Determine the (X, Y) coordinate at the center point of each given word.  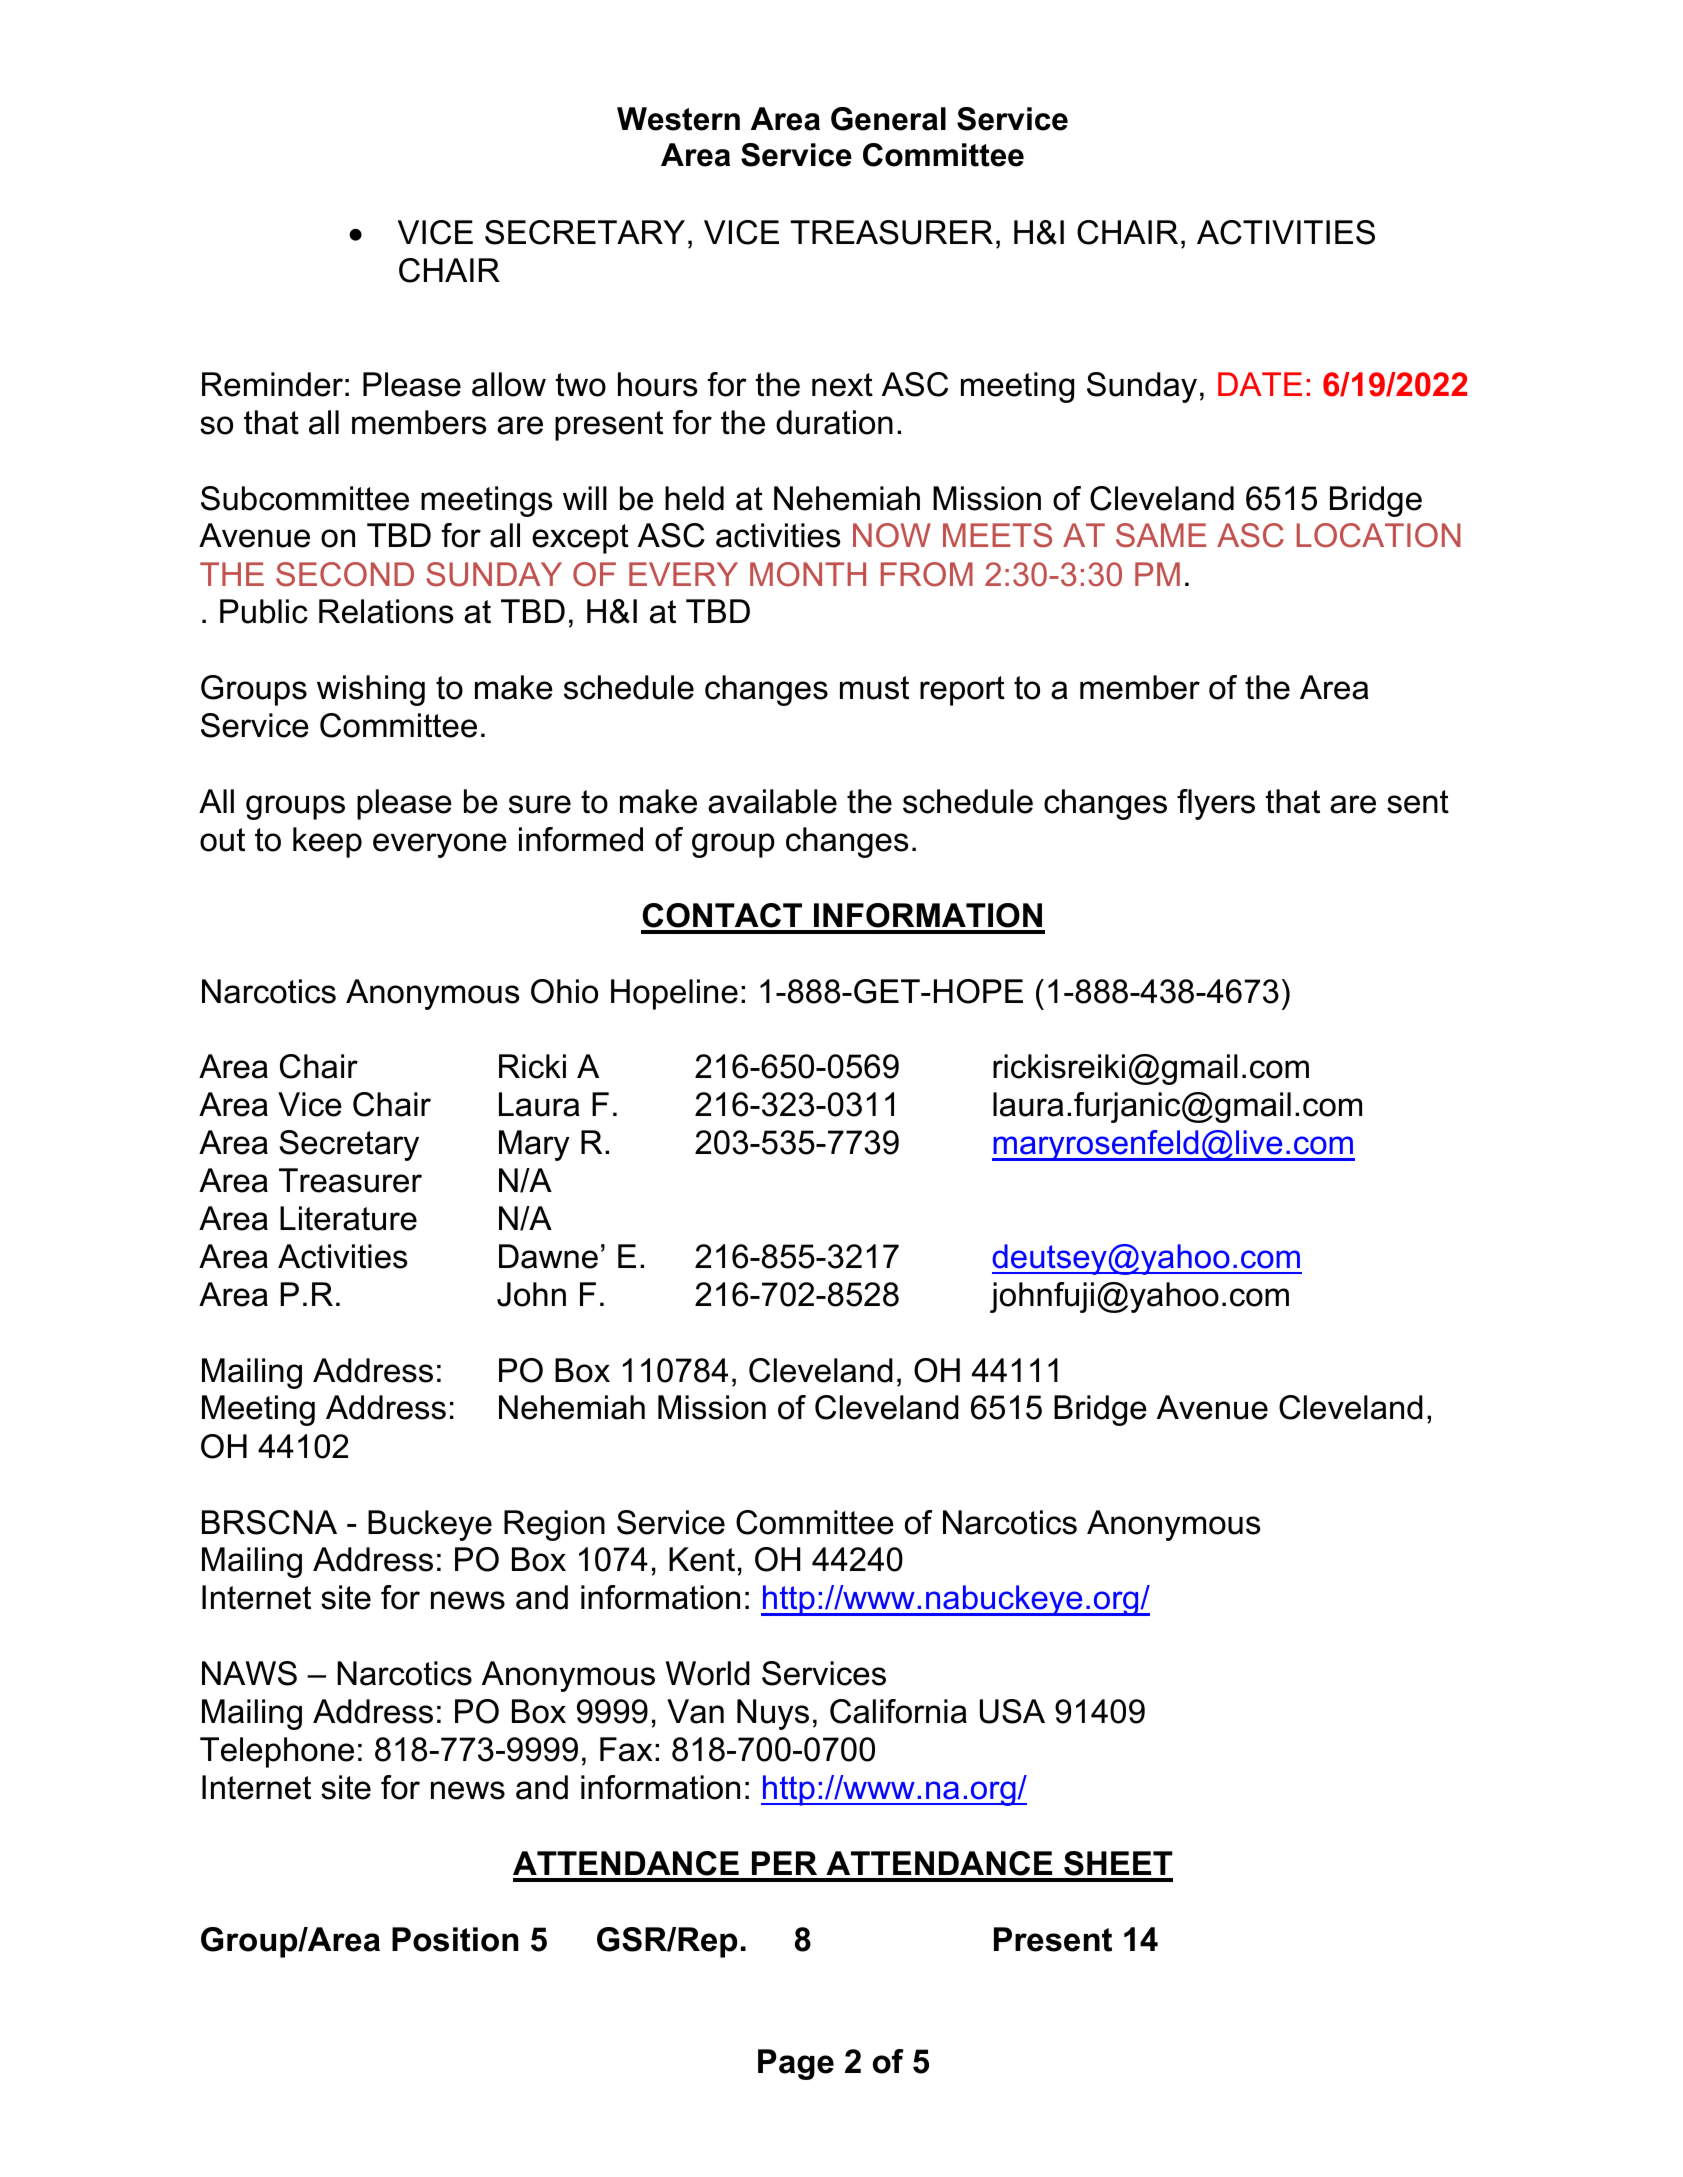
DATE (1260, 384)
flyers (1216, 804)
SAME (1161, 535)
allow (509, 384)
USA (1012, 1711)
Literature (348, 1218)
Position (455, 1939)
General (888, 119)
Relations (386, 611)
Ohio (564, 991)
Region (554, 1525)
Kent (702, 1559)
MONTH (808, 574)
